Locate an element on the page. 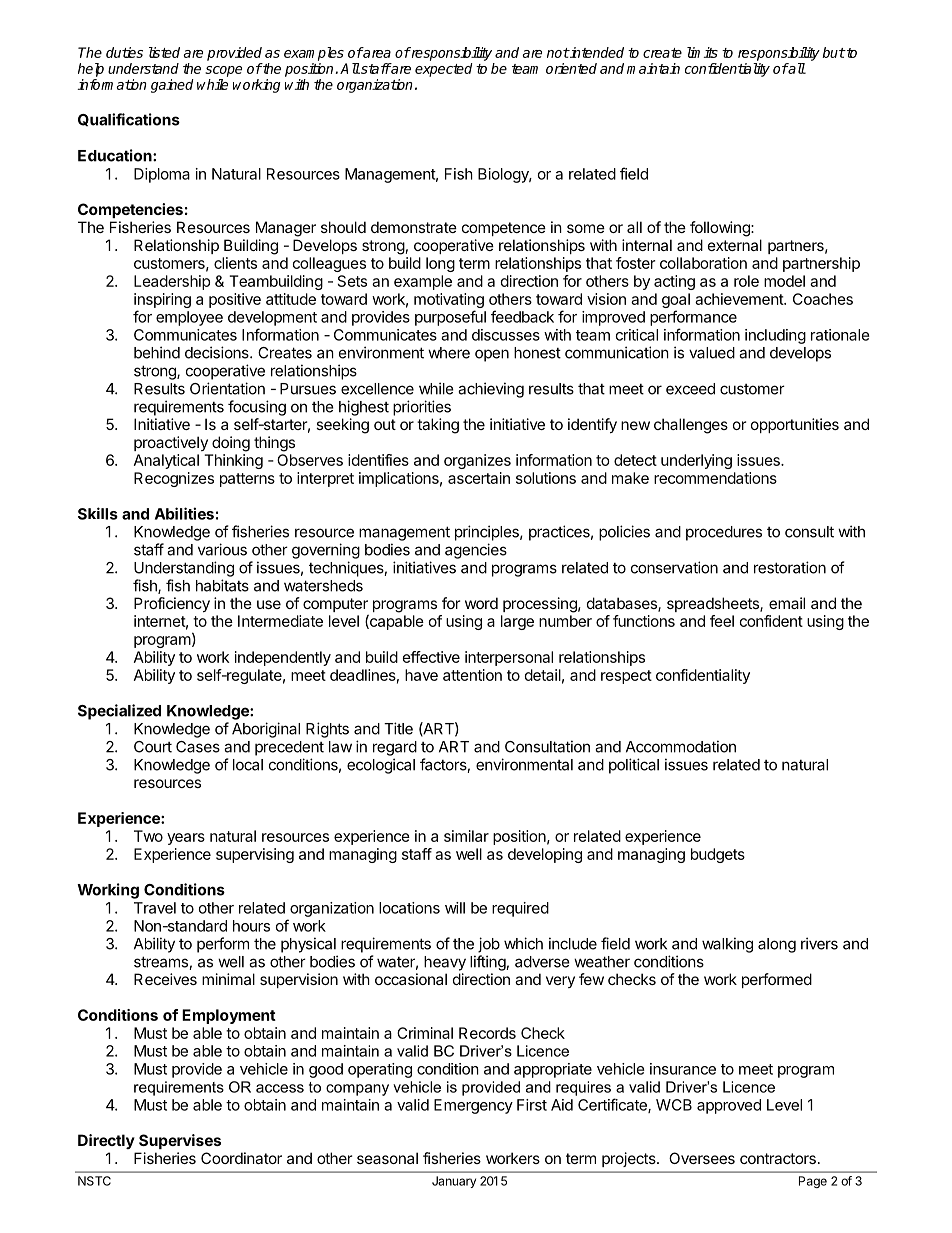 This page has width=952, height=1233. Supervises is located at coordinates (180, 1141).
